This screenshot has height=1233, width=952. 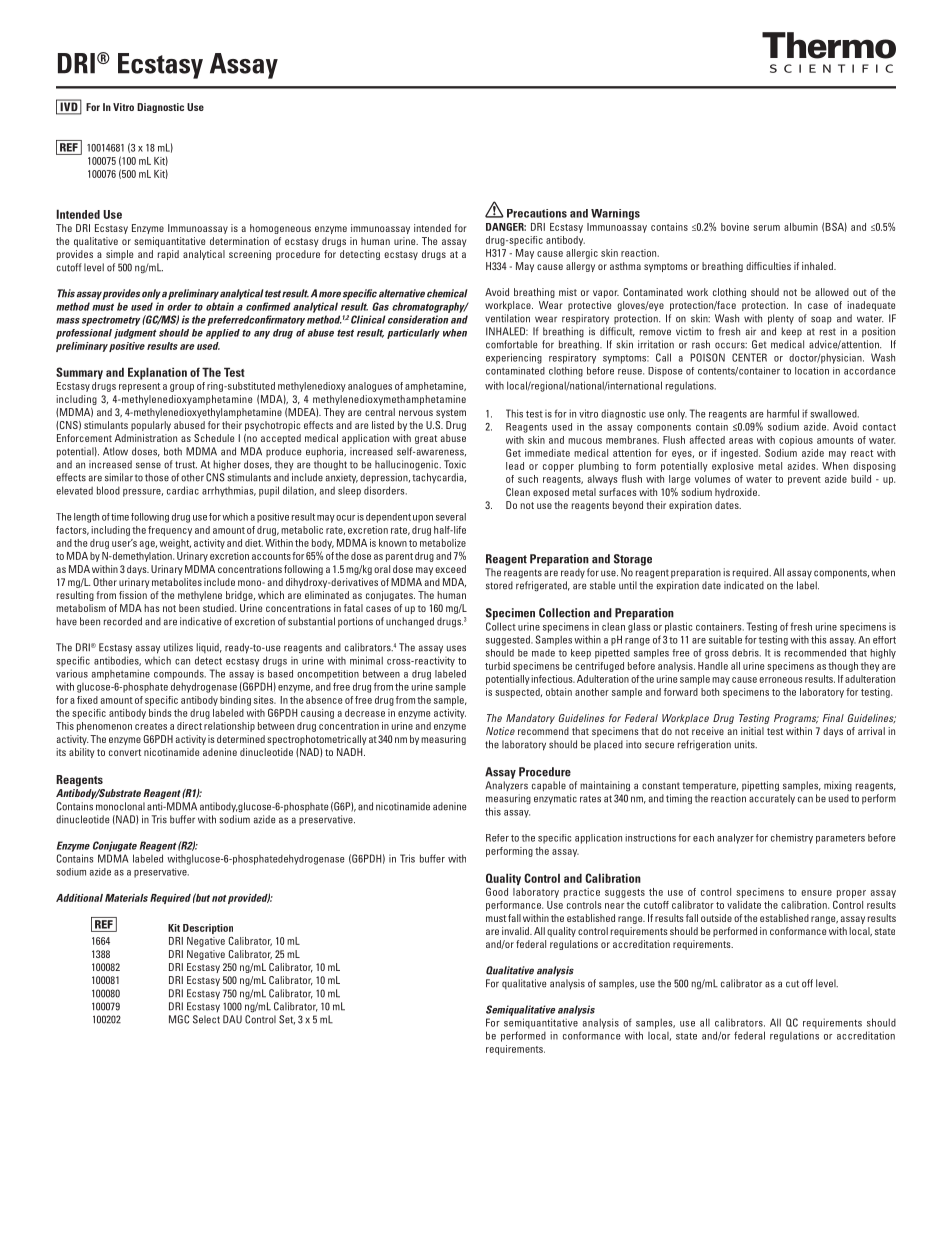 What do you see at coordinates (537, 213) in the screenshot?
I see `Precautions` at bounding box center [537, 213].
